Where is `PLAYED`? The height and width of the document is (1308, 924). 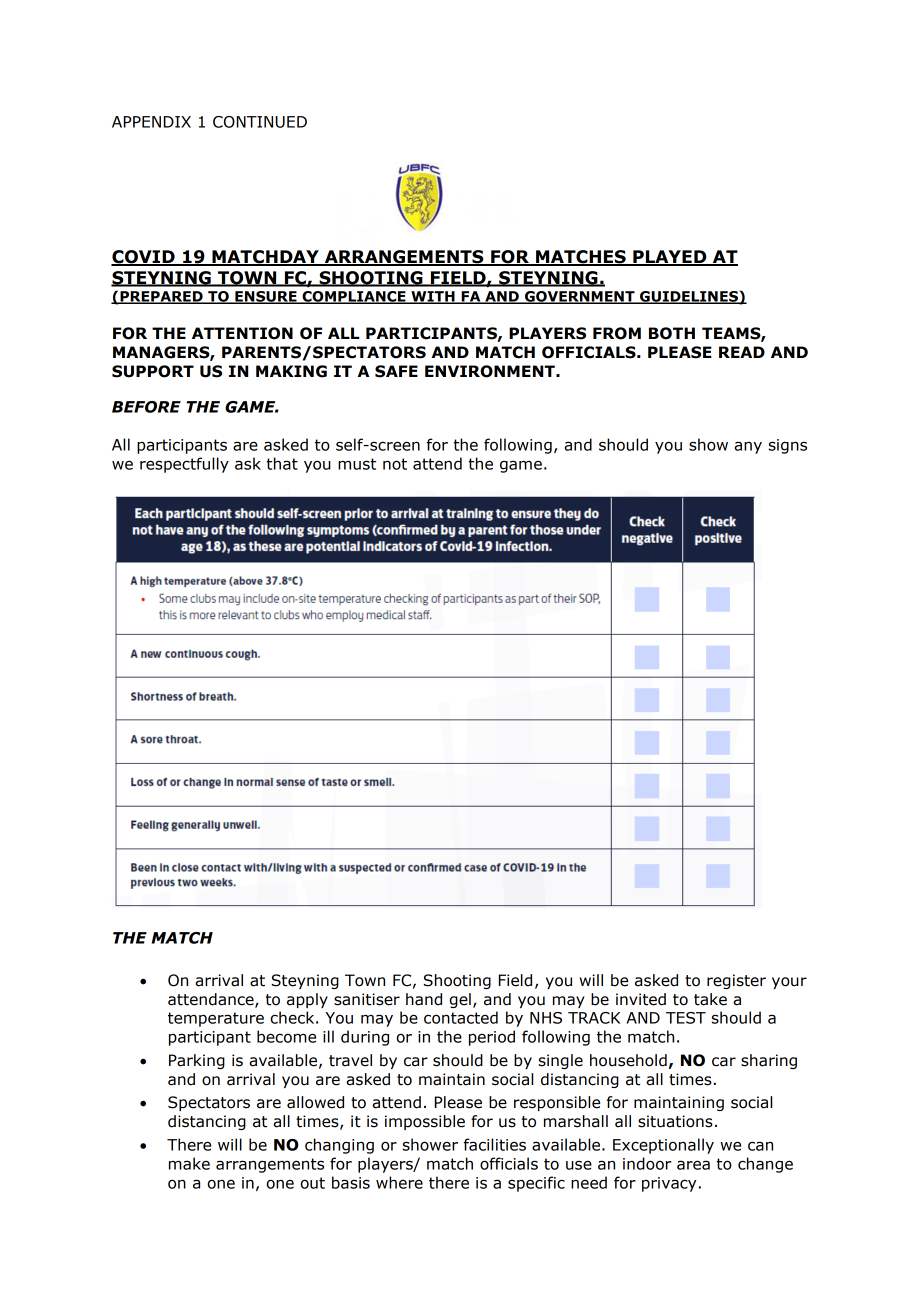
PLAYED is located at coordinates (670, 258).
